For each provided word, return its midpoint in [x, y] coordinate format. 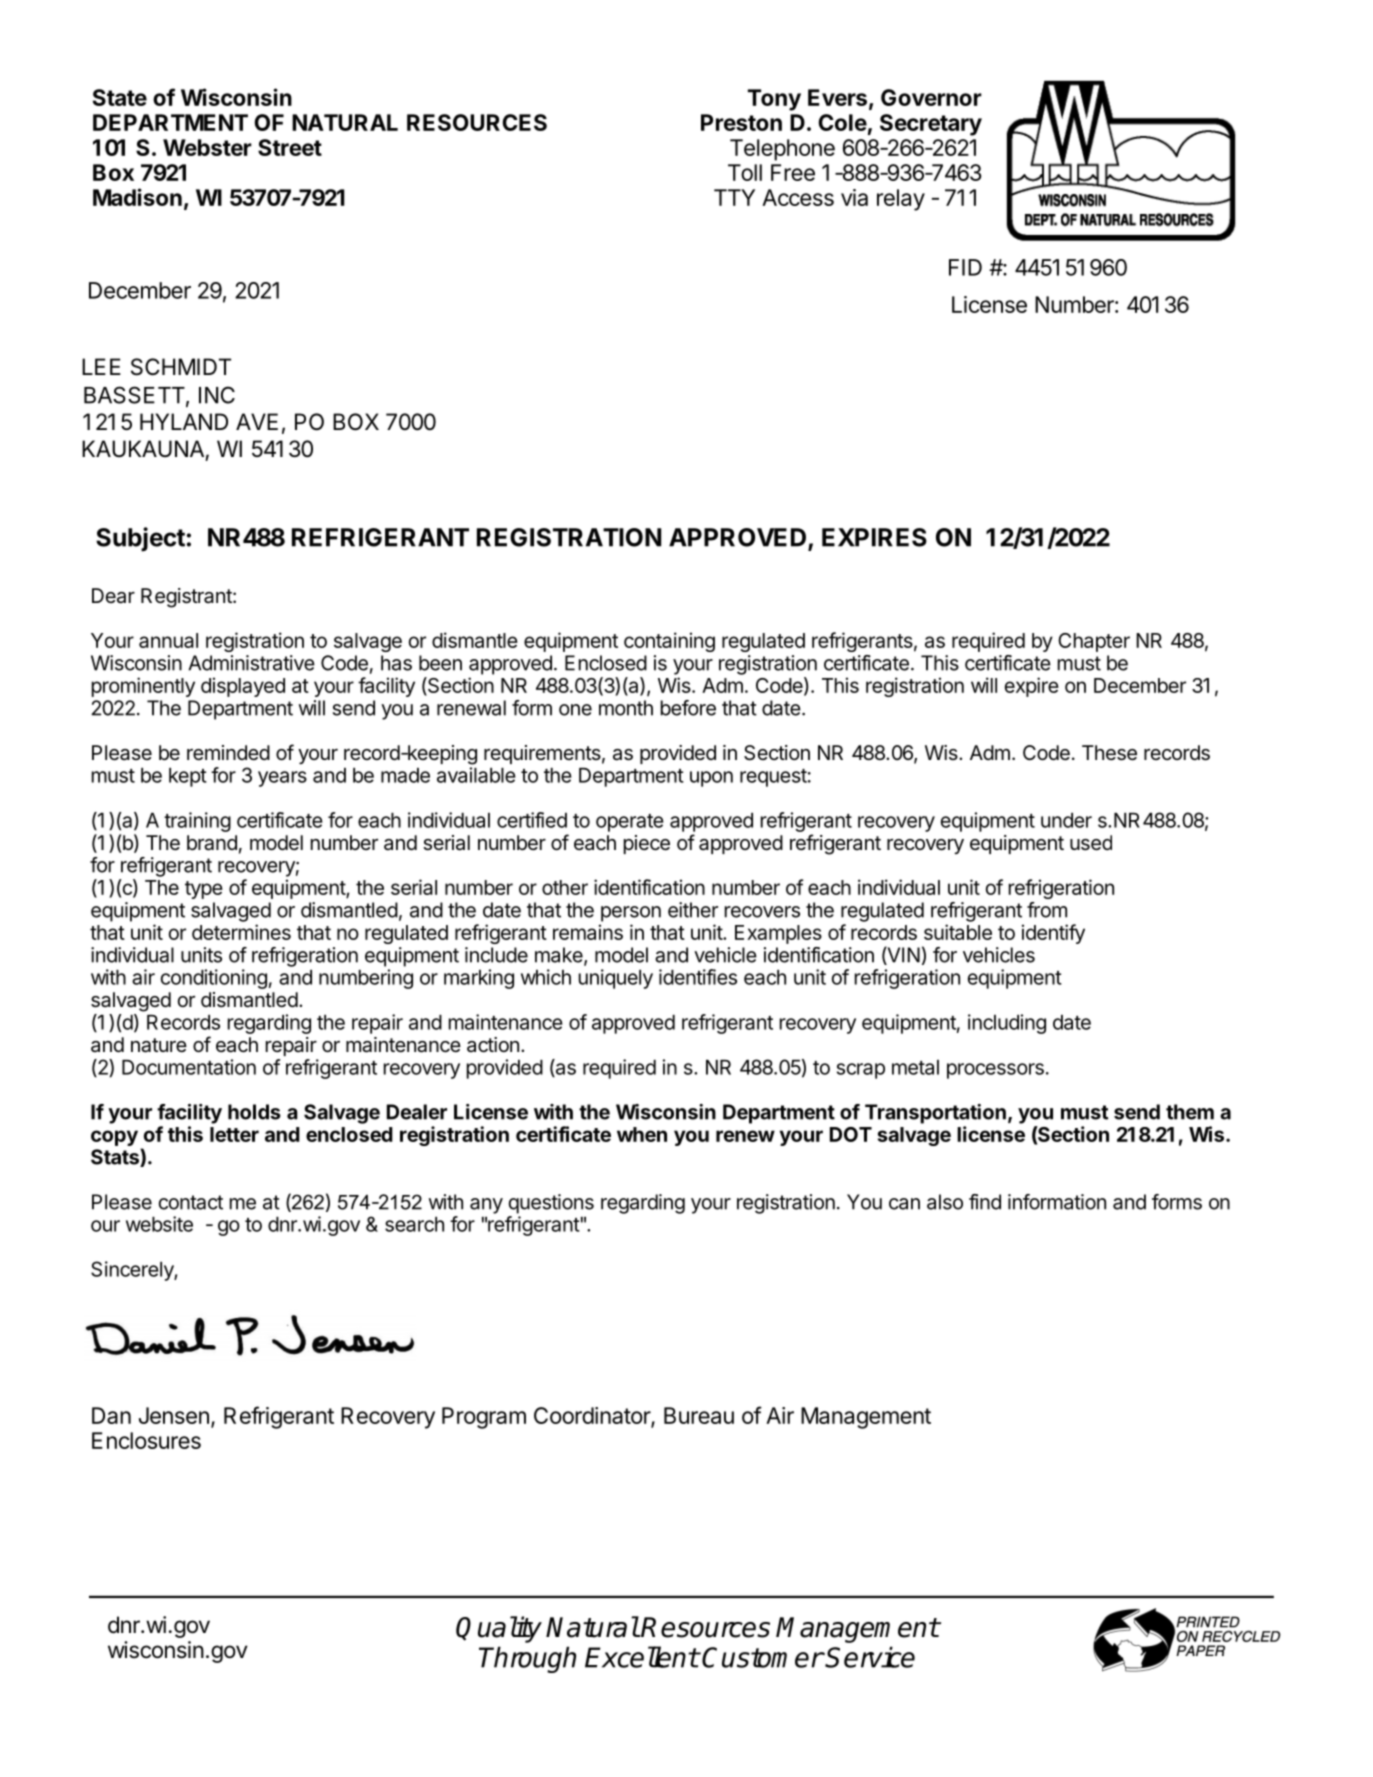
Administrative [251, 663]
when [642, 1134]
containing [669, 642]
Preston [741, 122]
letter [234, 1134]
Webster [207, 147]
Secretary [931, 125]
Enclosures [146, 1440]
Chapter [1094, 642]
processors [995, 1071]
